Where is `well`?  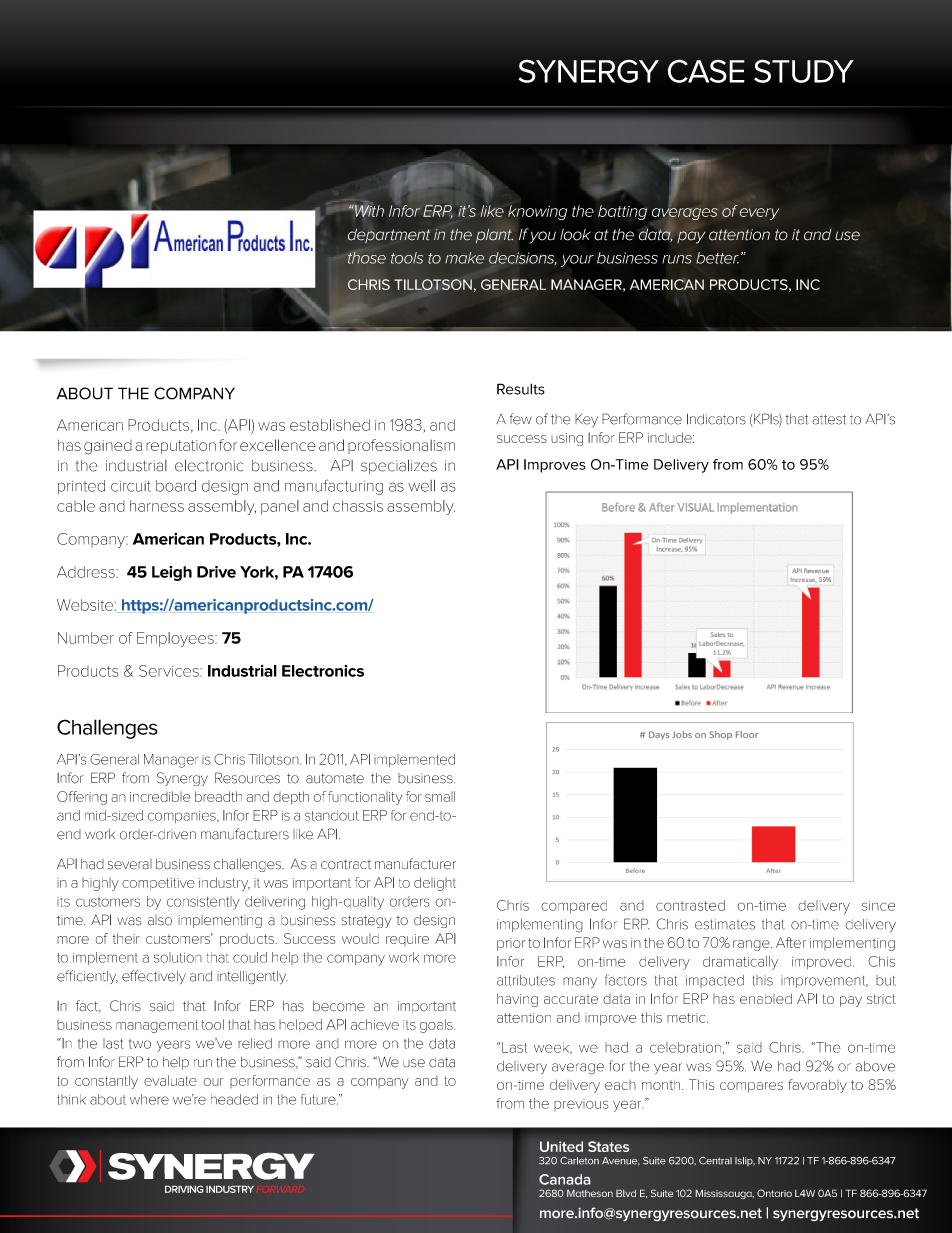 well is located at coordinates (422, 486).
